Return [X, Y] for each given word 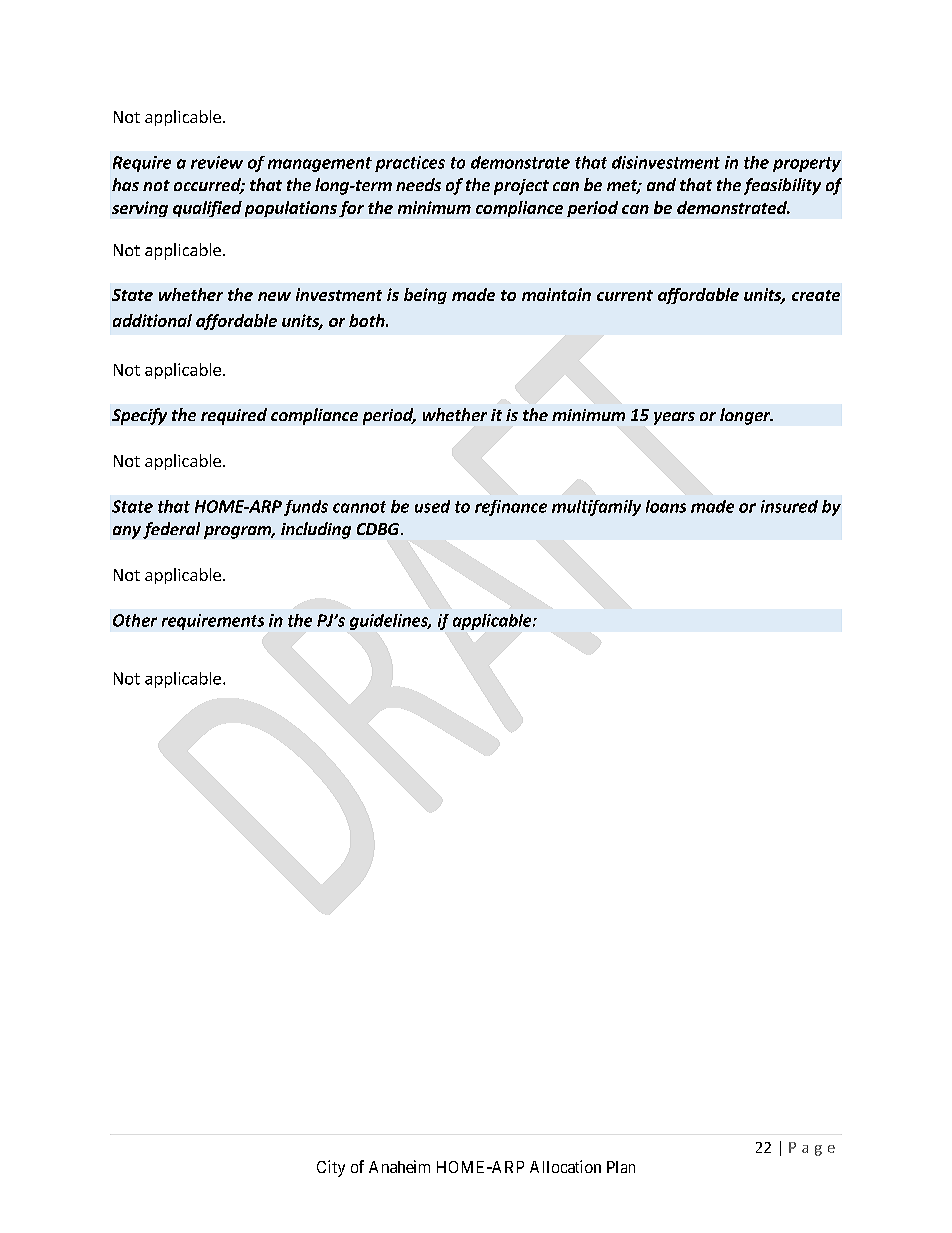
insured [789, 506]
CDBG [379, 529]
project [521, 187]
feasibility [782, 186]
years [674, 418]
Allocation [565, 1166]
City [331, 1168]
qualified [207, 209]
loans [666, 506]
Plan [621, 1167]
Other [135, 620]
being [425, 296]
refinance [511, 508]
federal [171, 530]
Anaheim [399, 1166]
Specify [139, 416]
